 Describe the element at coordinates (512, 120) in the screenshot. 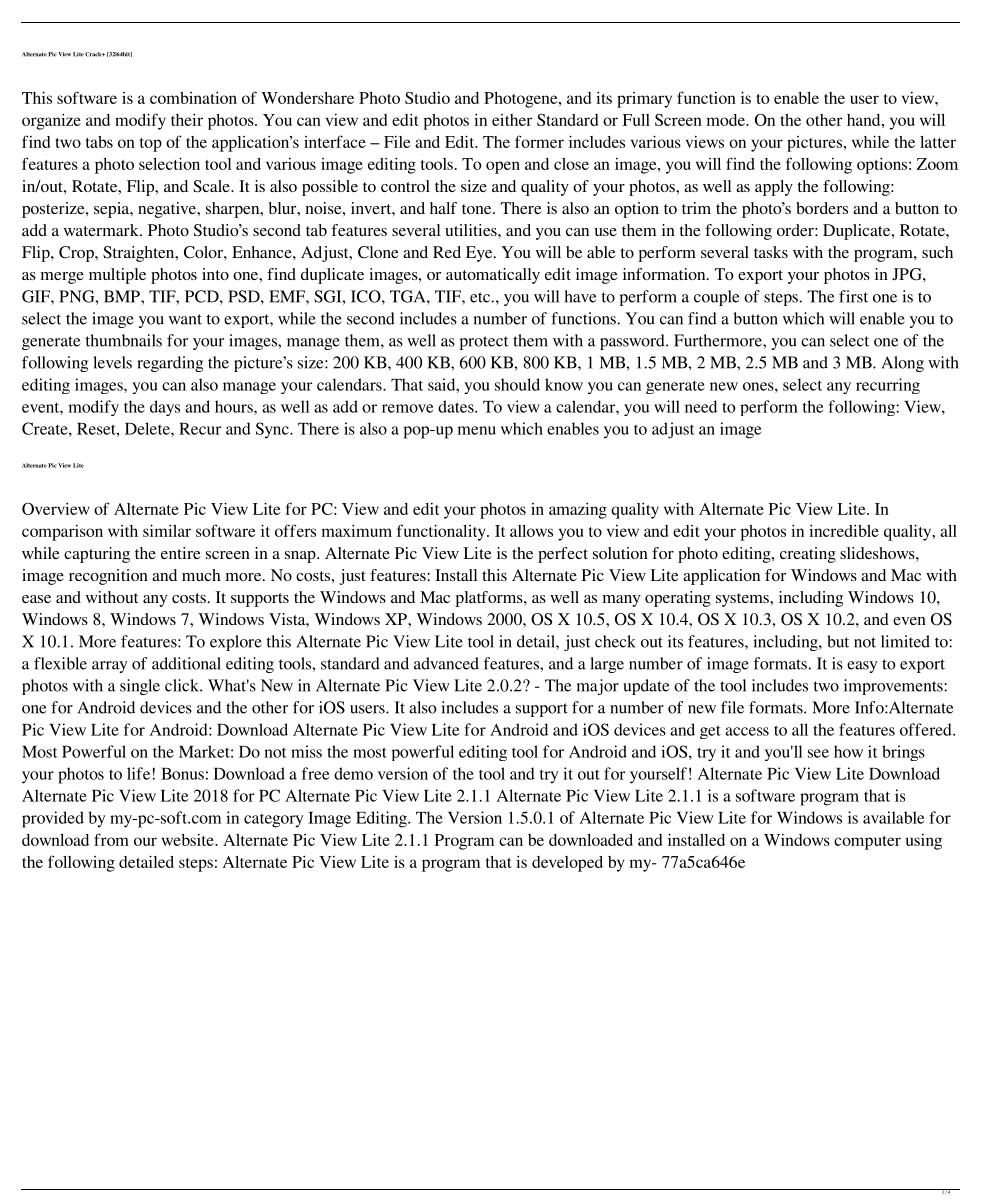

I see `either` at that location.
